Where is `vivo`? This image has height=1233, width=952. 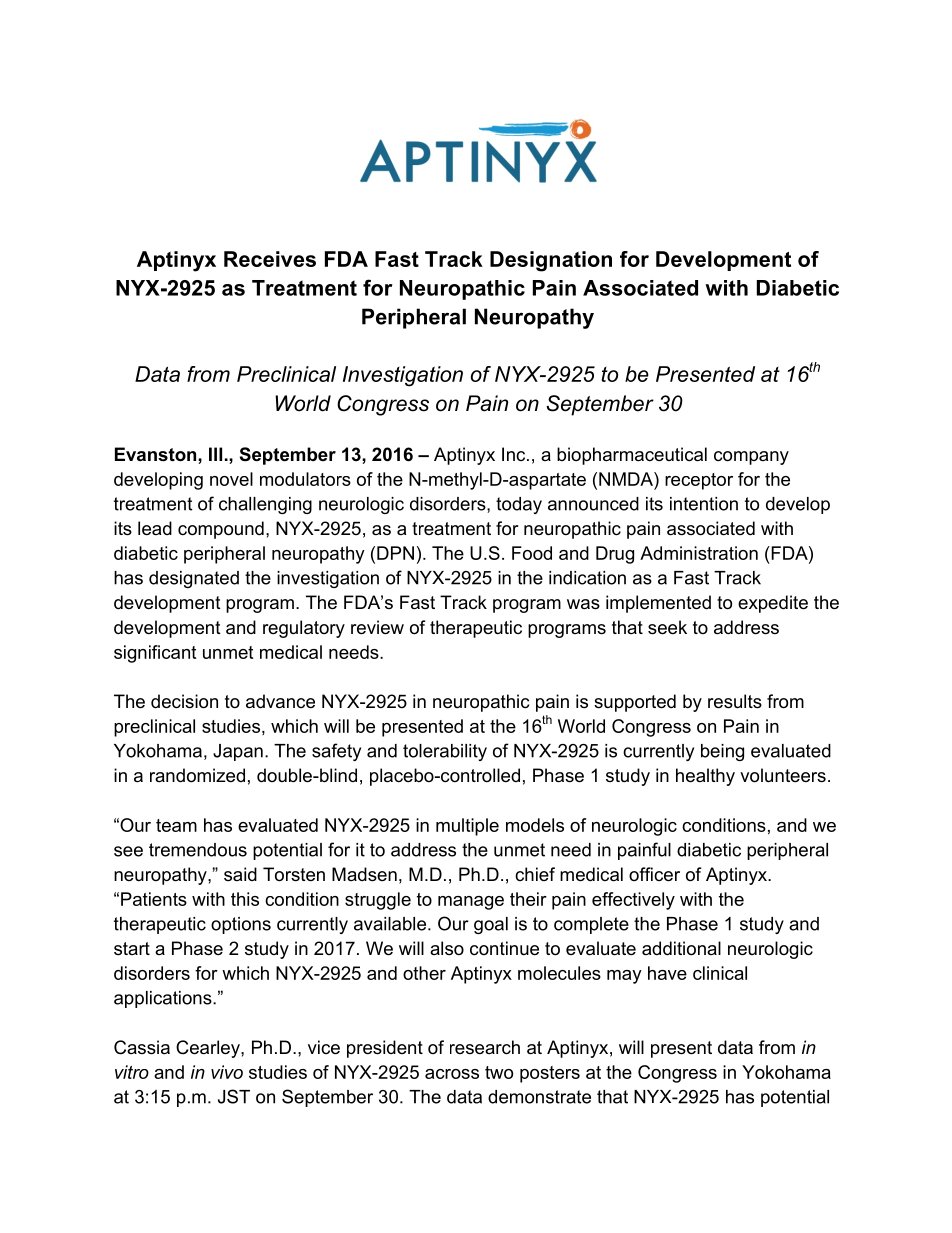 vivo is located at coordinates (227, 1072).
